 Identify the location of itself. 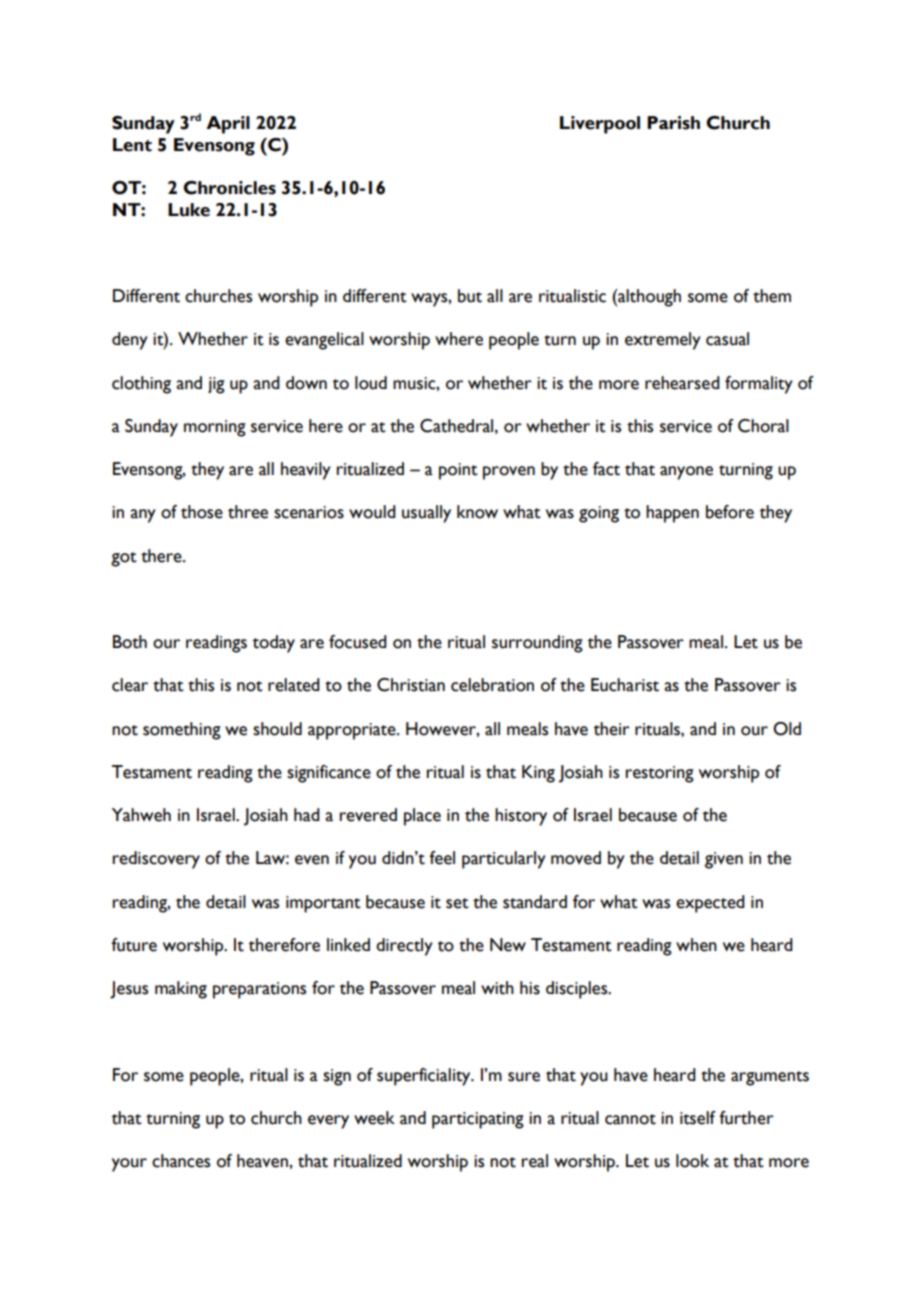
(698, 1118).
